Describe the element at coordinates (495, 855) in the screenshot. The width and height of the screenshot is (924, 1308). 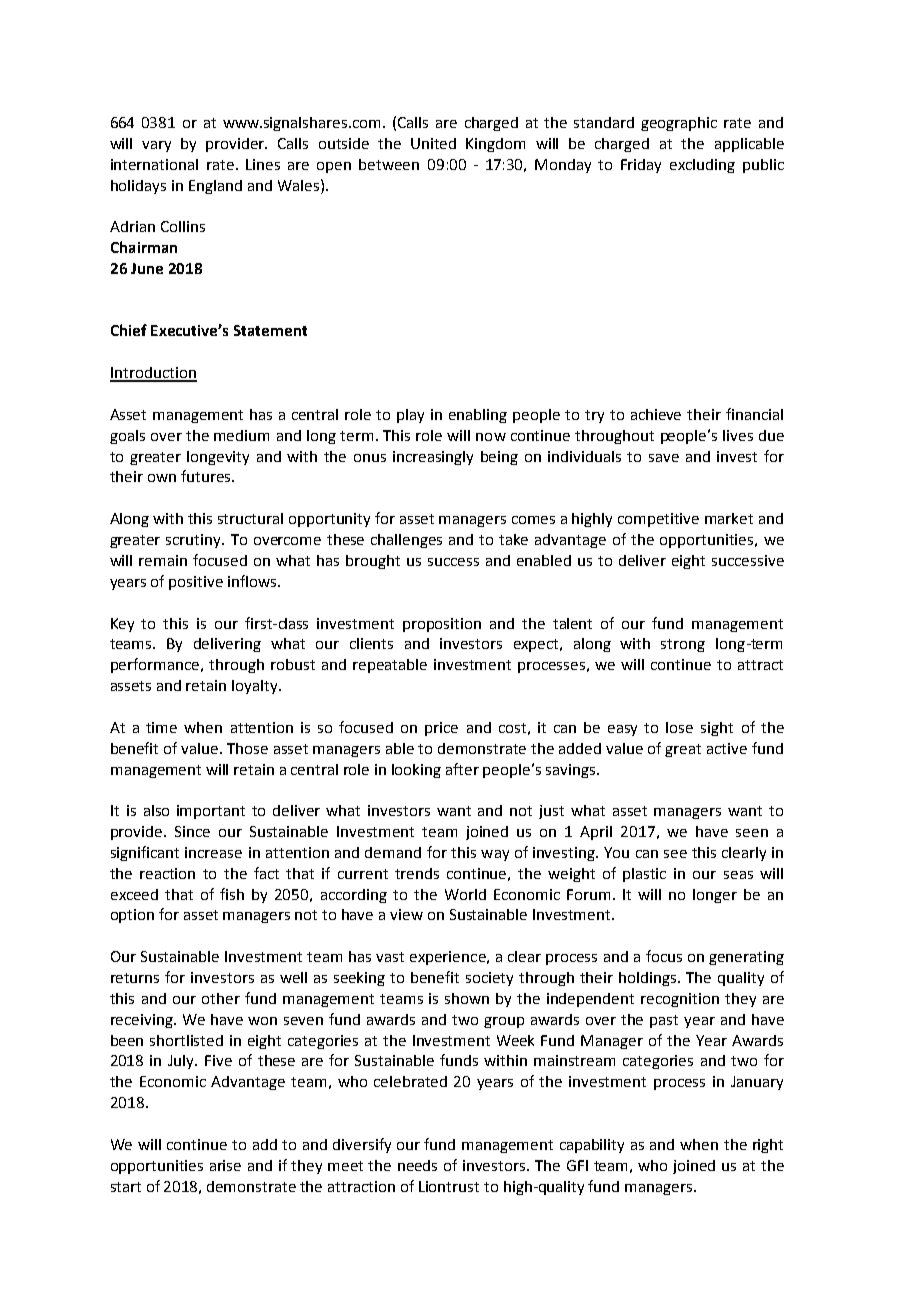
I see `way` at that location.
